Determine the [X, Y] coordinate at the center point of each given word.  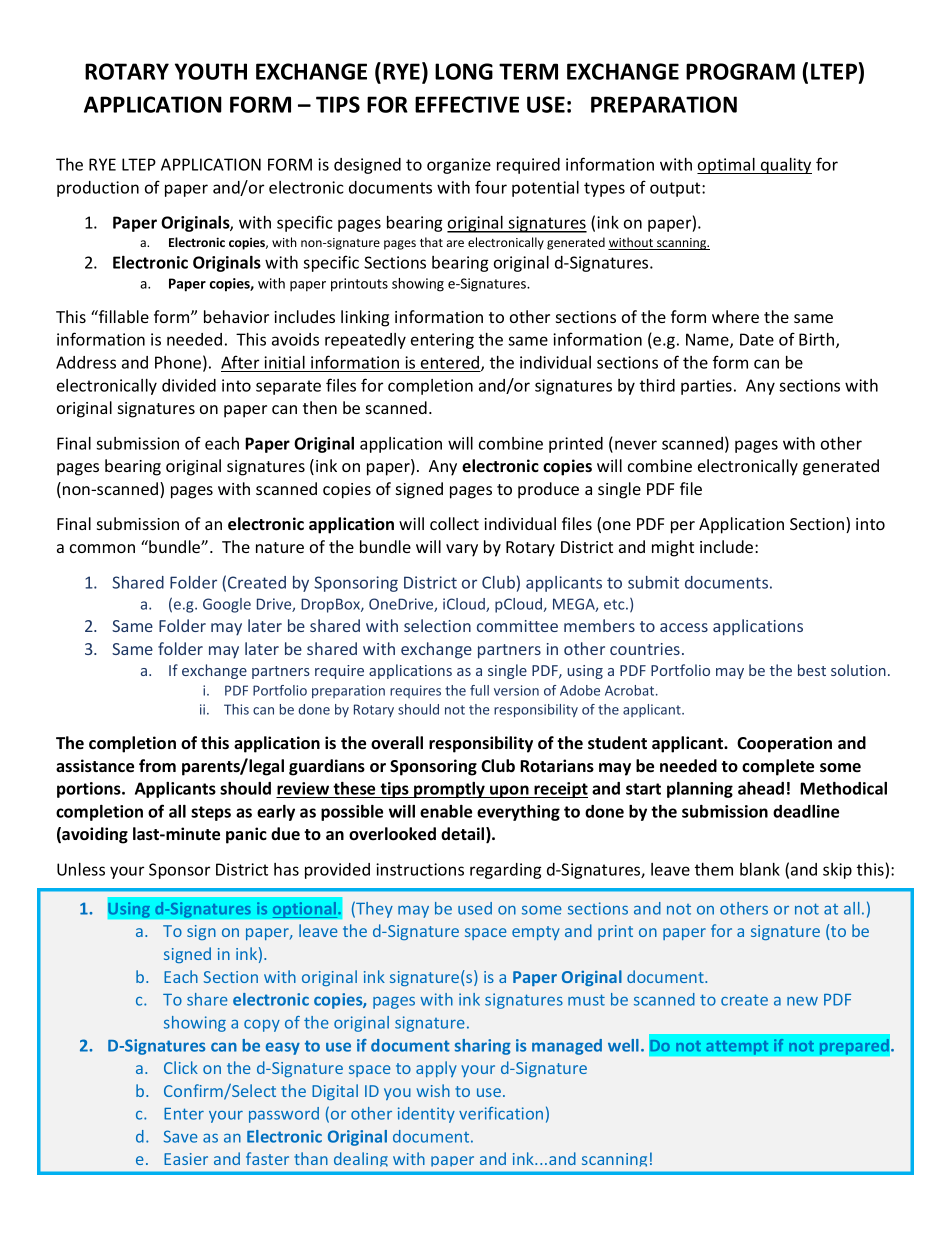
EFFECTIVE [467, 104]
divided [189, 385]
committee [517, 626]
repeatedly [365, 341]
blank [760, 869]
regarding [506, 871]
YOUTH [211, 71]
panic [246, 835]
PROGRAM [740, 71]
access [684, 627]
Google [227, 605]
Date [757, 339]
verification [501, 1113]
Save [181, 1136]
